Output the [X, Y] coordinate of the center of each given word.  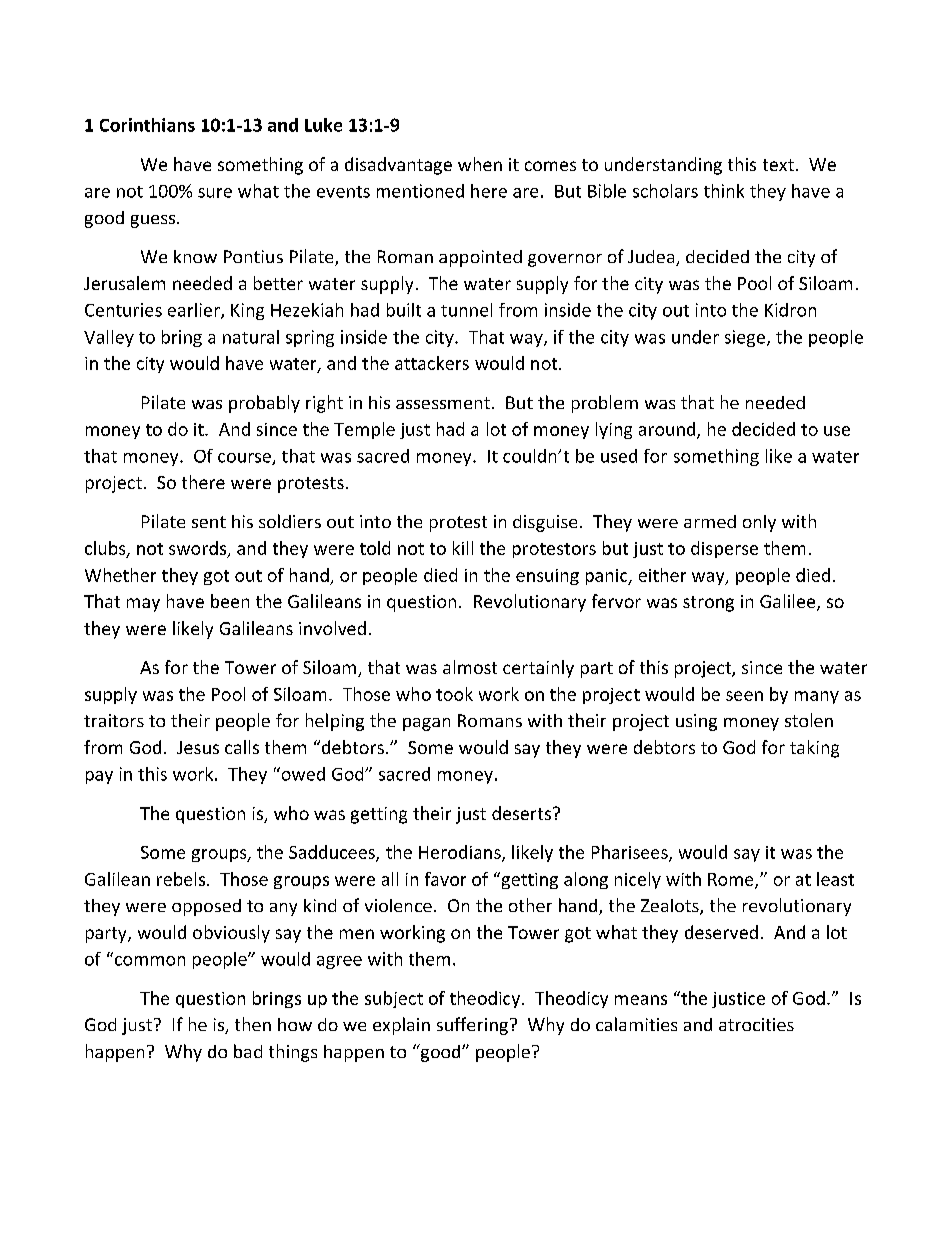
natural [251, 337]
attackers [432, 363]
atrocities [756, 1024]
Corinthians [147, 125]
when [480, 164]
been [230, 601]
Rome [732, 880]
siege [746, 338]
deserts [521, 813]
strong [708, 604]
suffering [472, 1026]
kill [463, 548]
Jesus [198, 747]
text [778, 165]
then [253, 1024]
